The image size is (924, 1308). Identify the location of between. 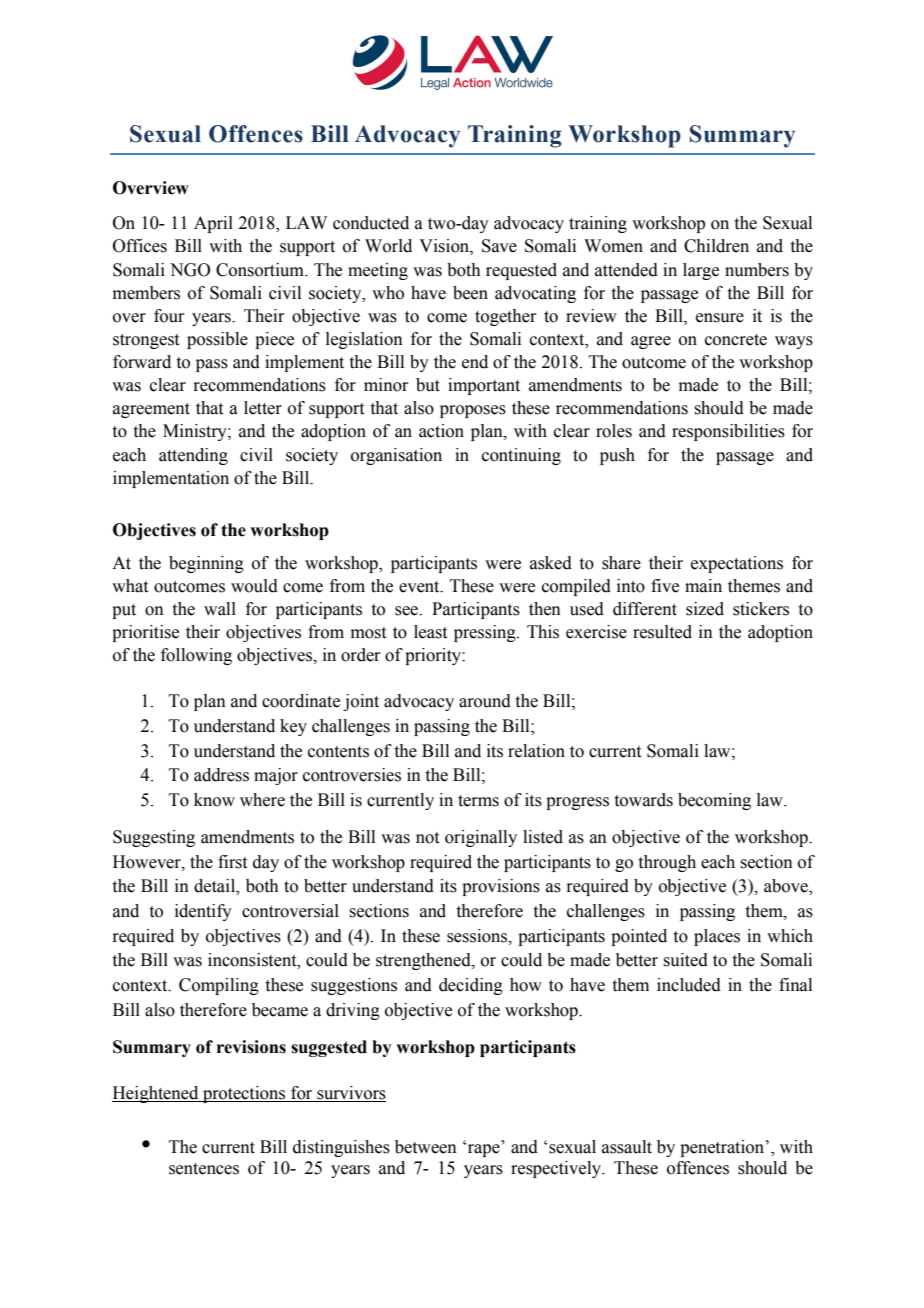
(426, 1147).
